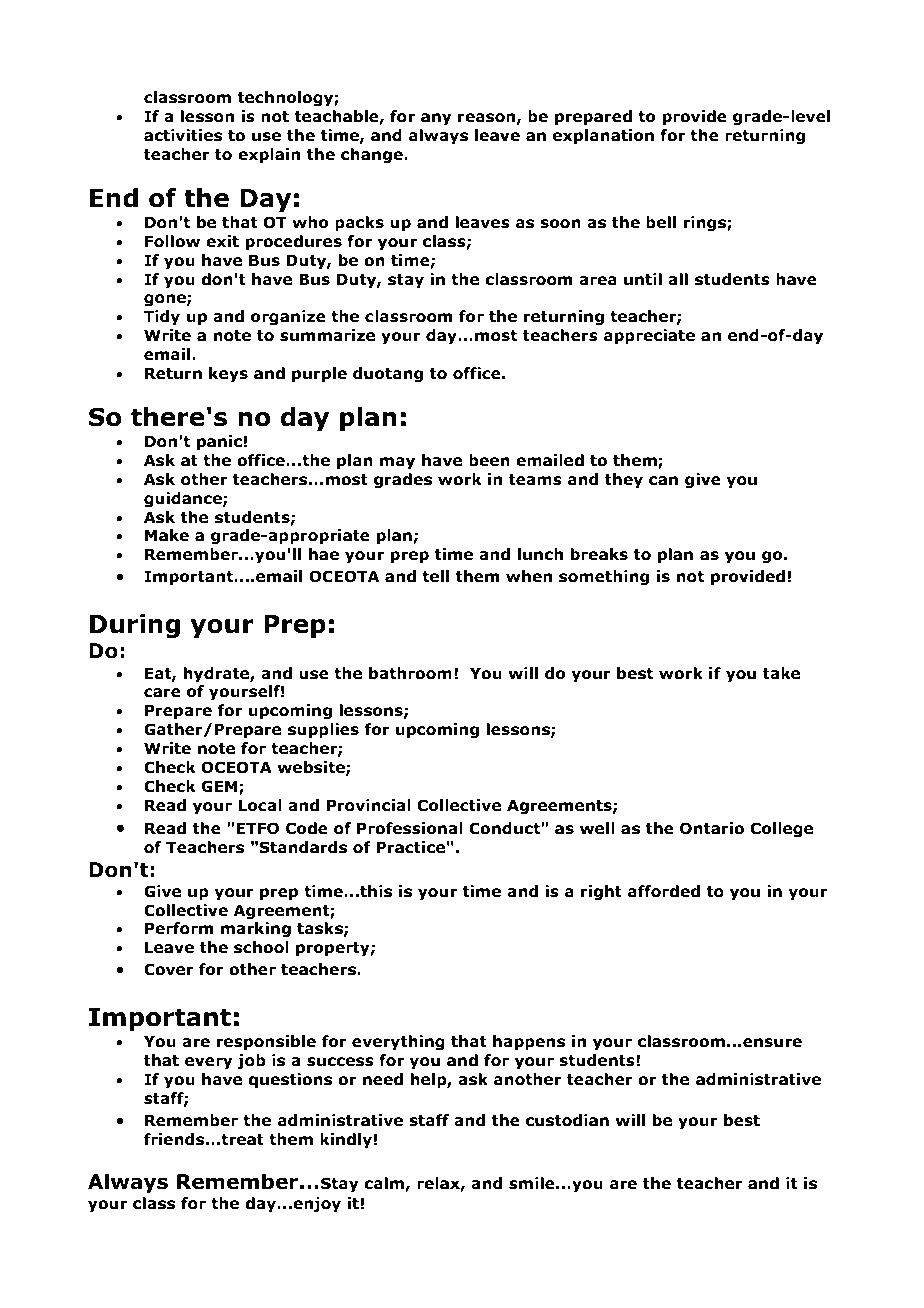 The height and width of the image is (1308, 924). What do you see at coordinates (228, 374) in the image?
I see `keys` at bounding box center [228, 374].
